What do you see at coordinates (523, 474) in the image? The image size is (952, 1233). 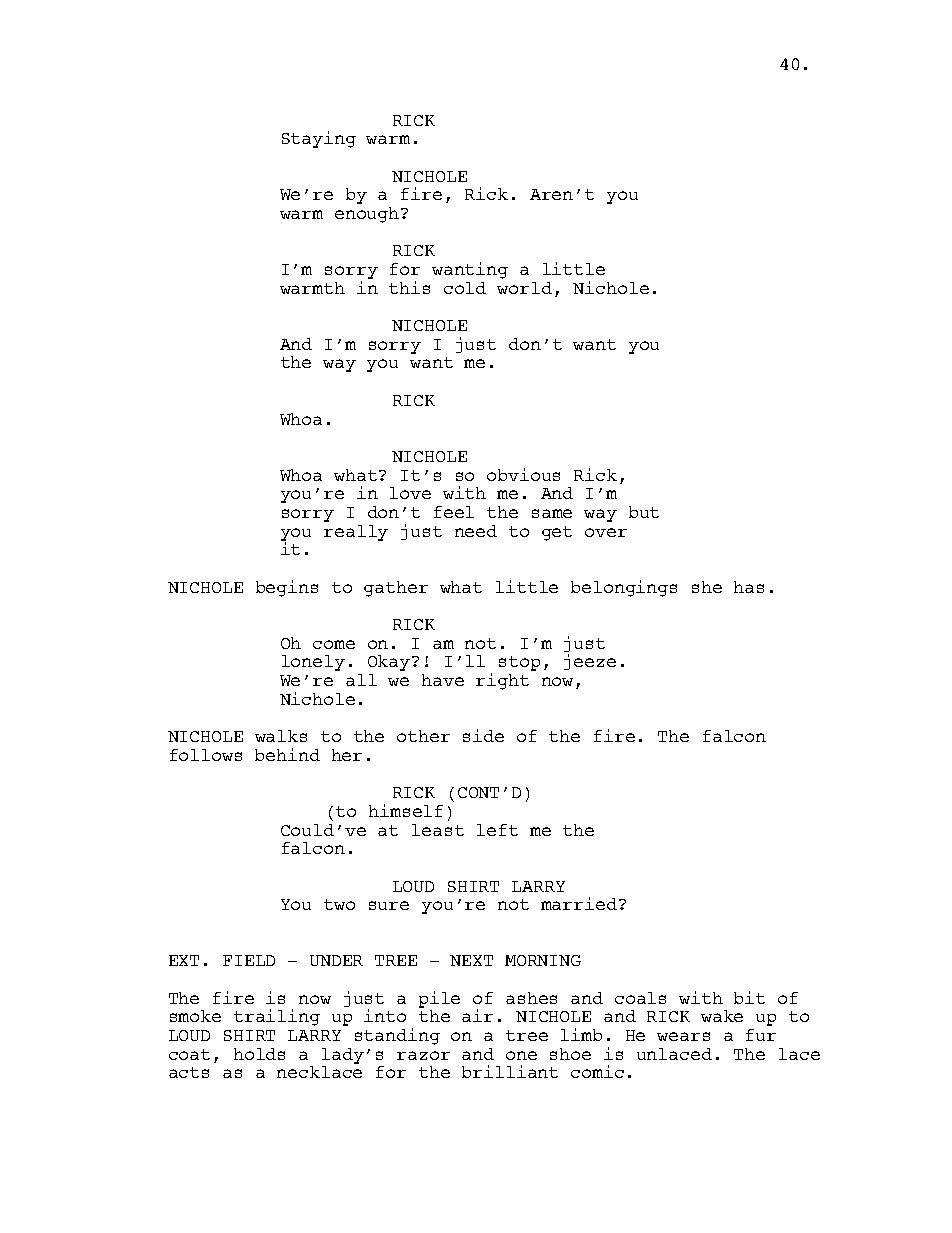 I see `obvious` at bounding box center [523, 474].
